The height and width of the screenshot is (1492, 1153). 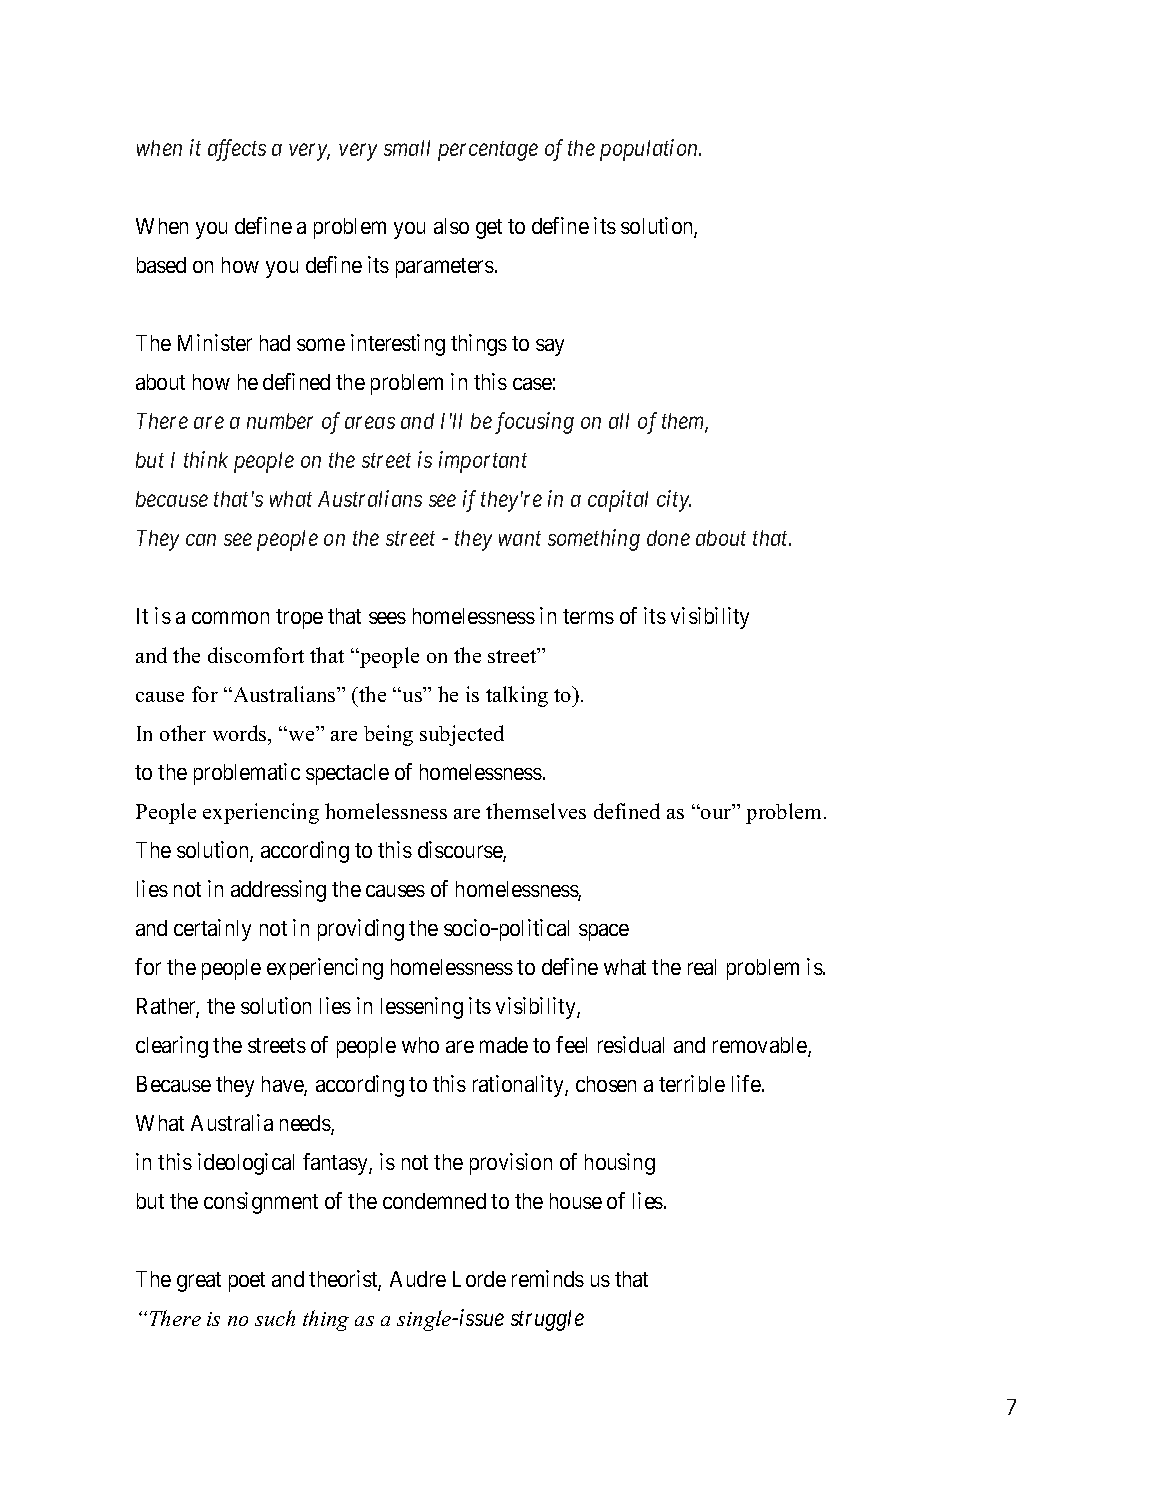 What do you see at coordinates (588, 616) in the screenshot?
I see `terms` at bounding box center [588, 616].
